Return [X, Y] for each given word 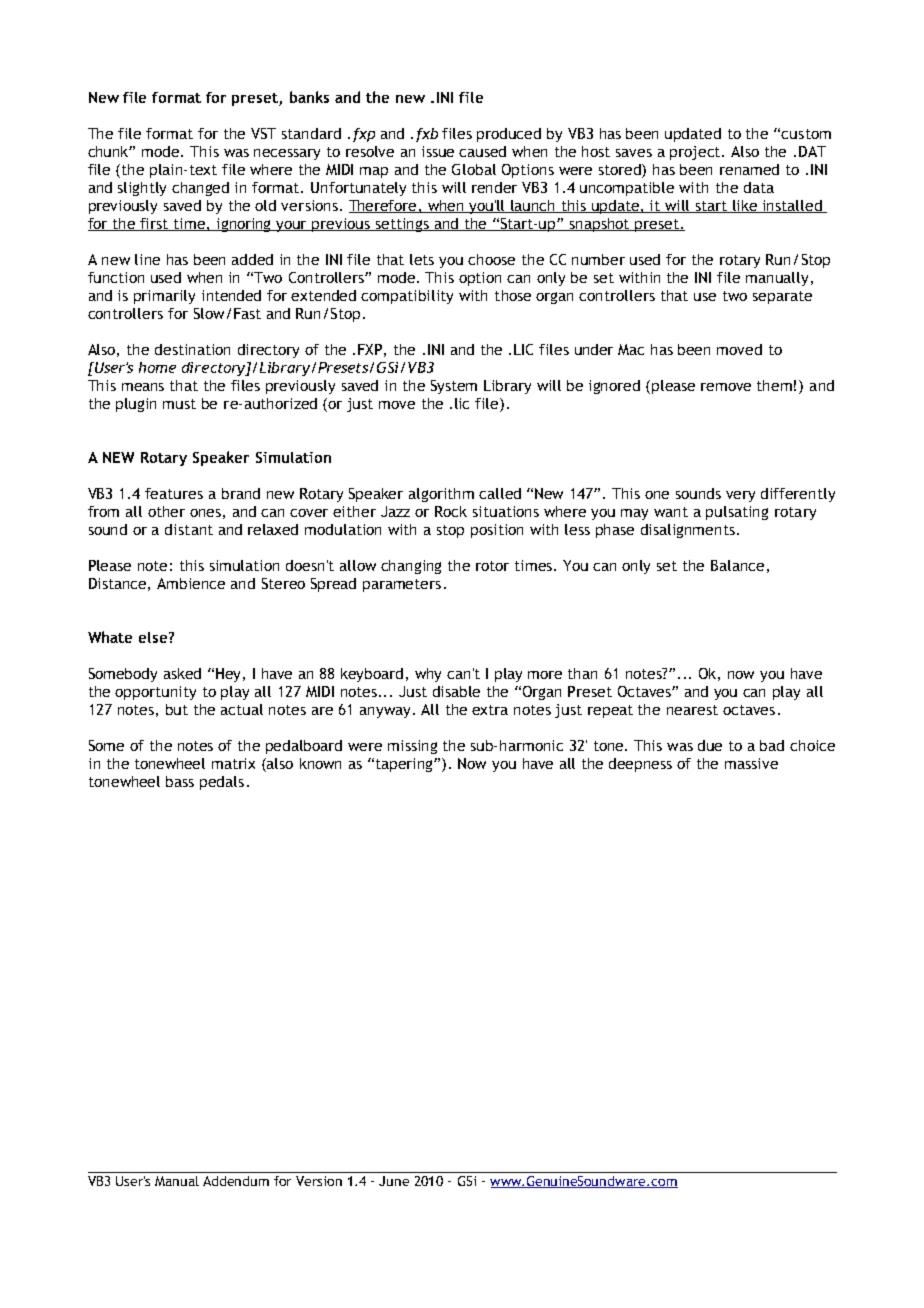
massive [751, 763]
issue [438, 151]
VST [263, 133]
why [428, 675]
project [697, 153]
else [154, 637]
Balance [737, 565]
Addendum [236, 1181]
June [394, 1181]
